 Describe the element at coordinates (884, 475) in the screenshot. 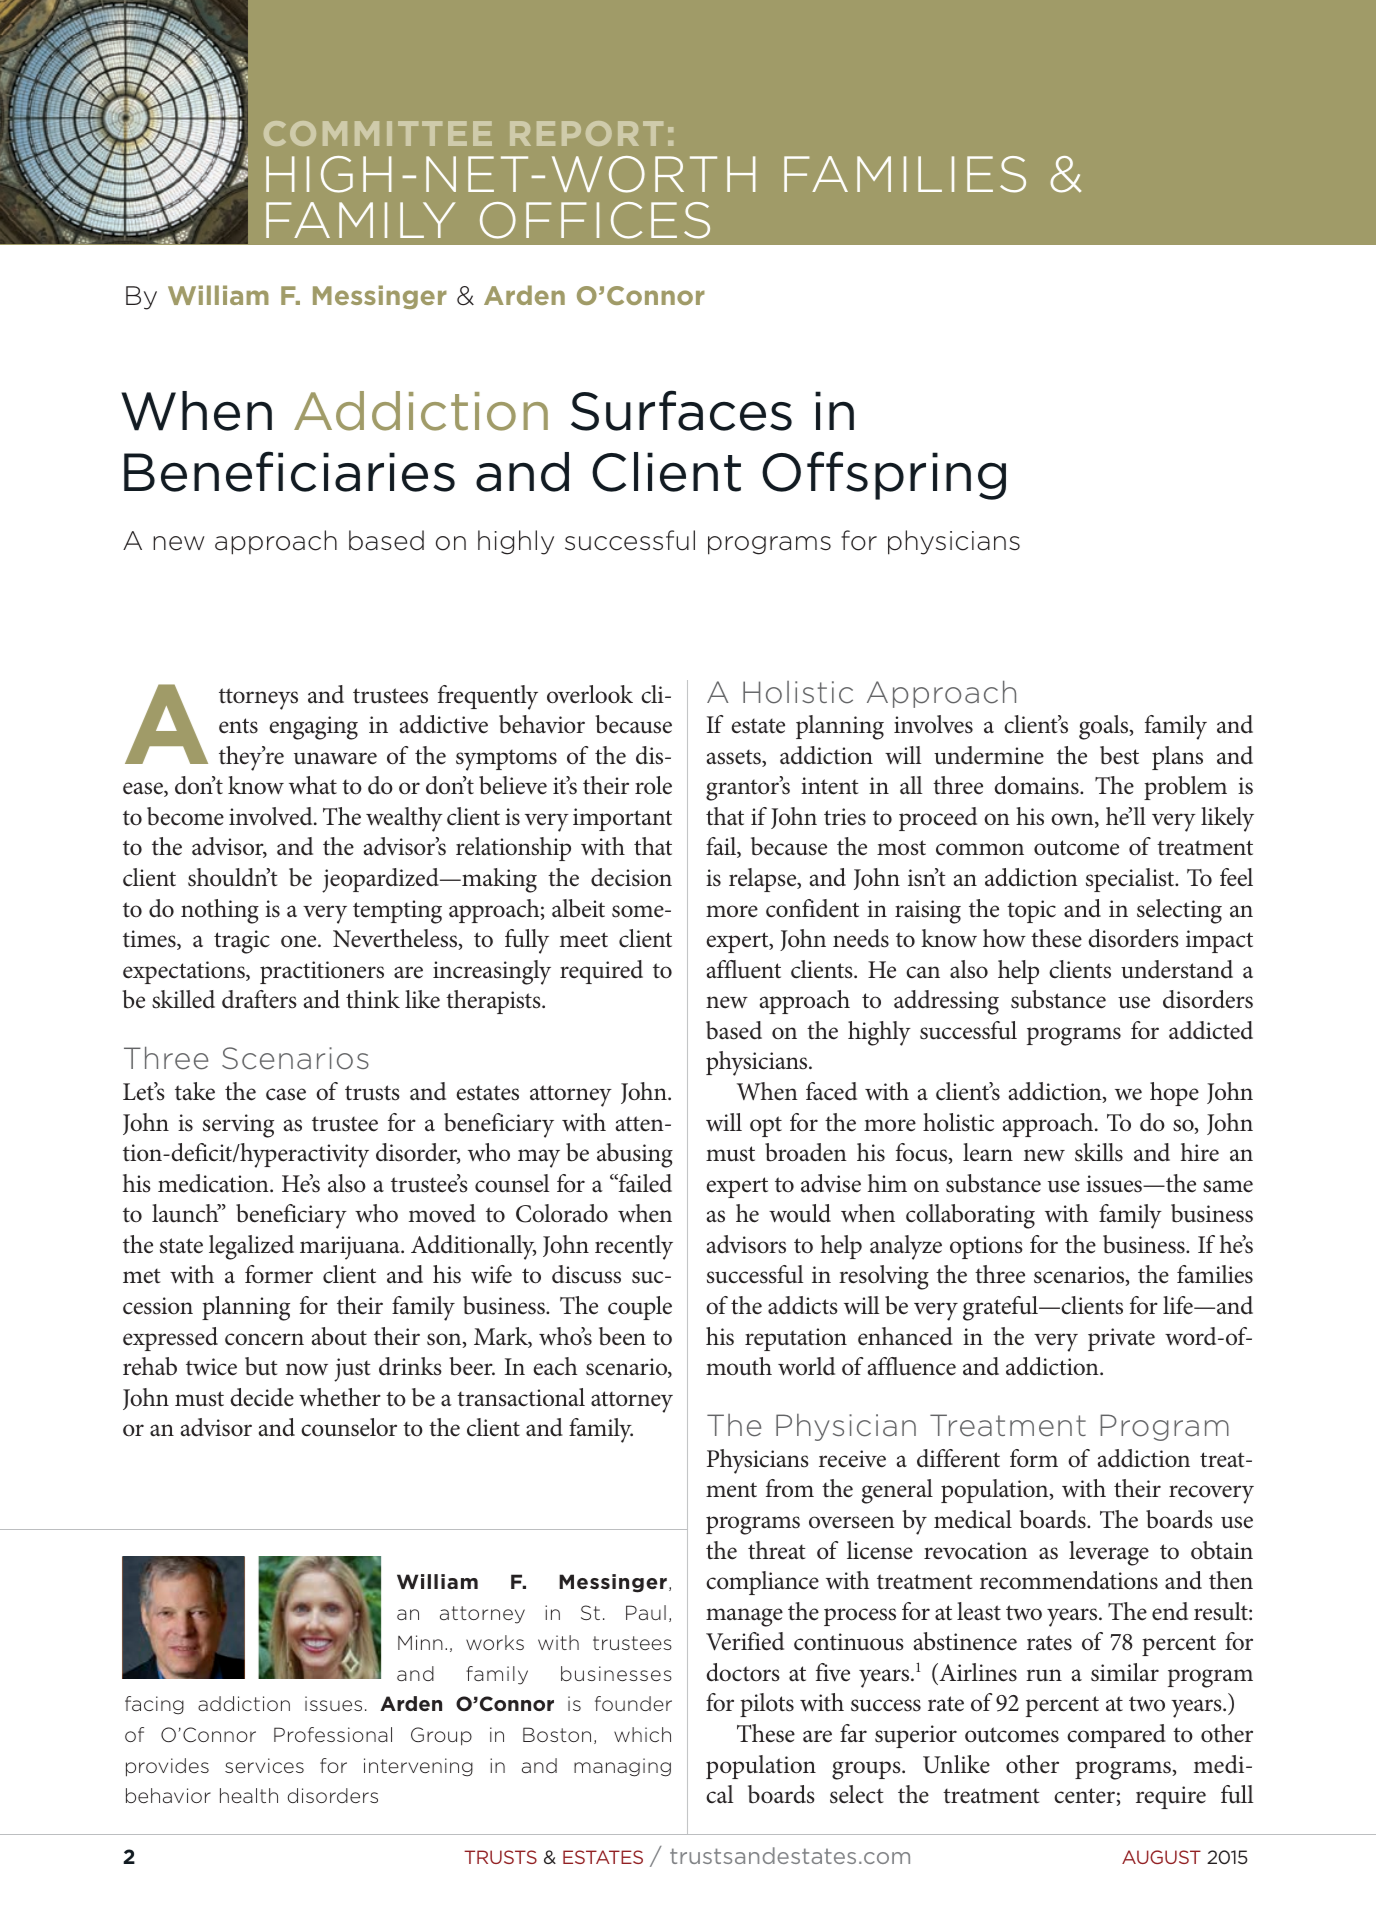

I see `Offspring` at that location.
